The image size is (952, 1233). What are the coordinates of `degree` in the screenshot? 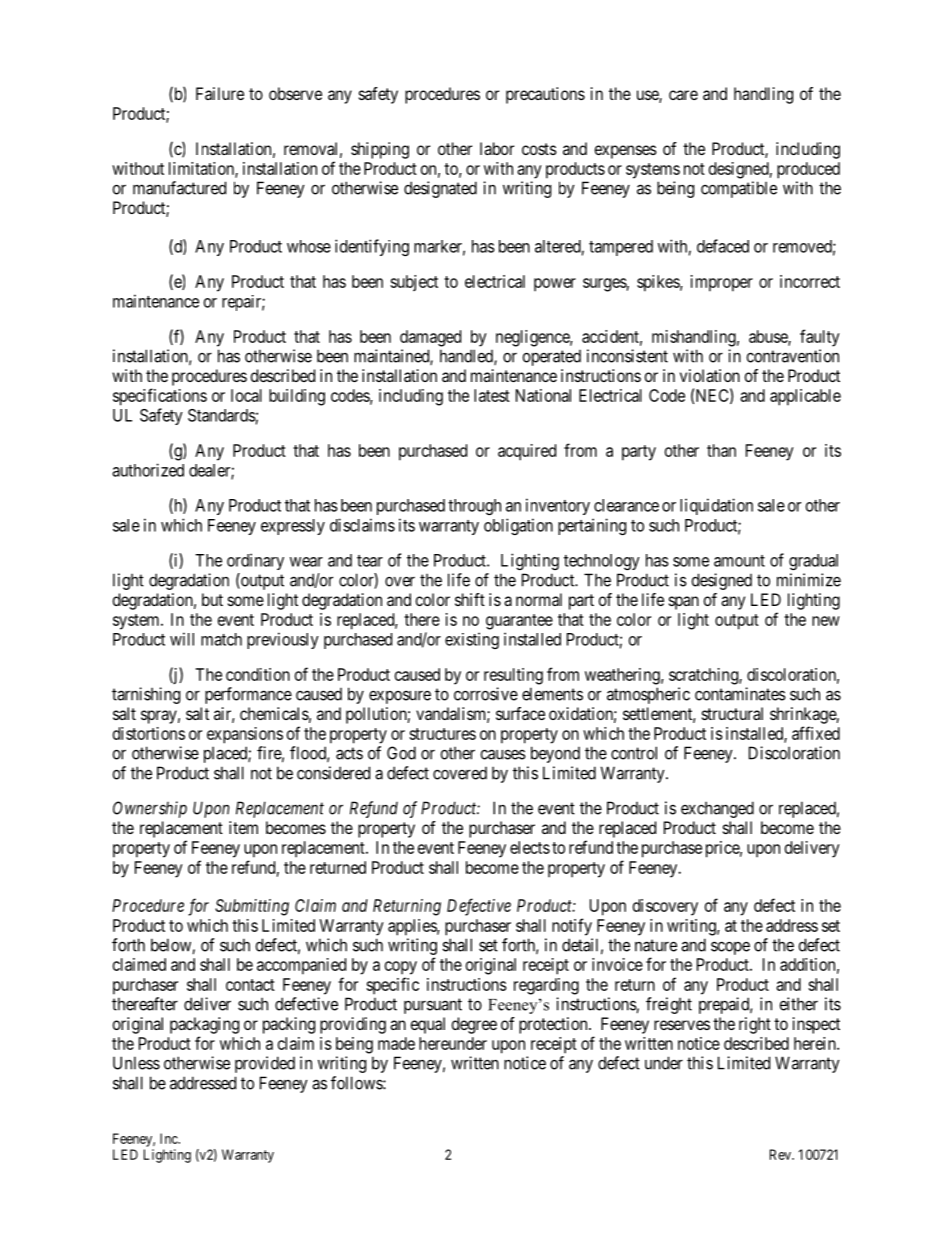 It's located at (474, 1025).
